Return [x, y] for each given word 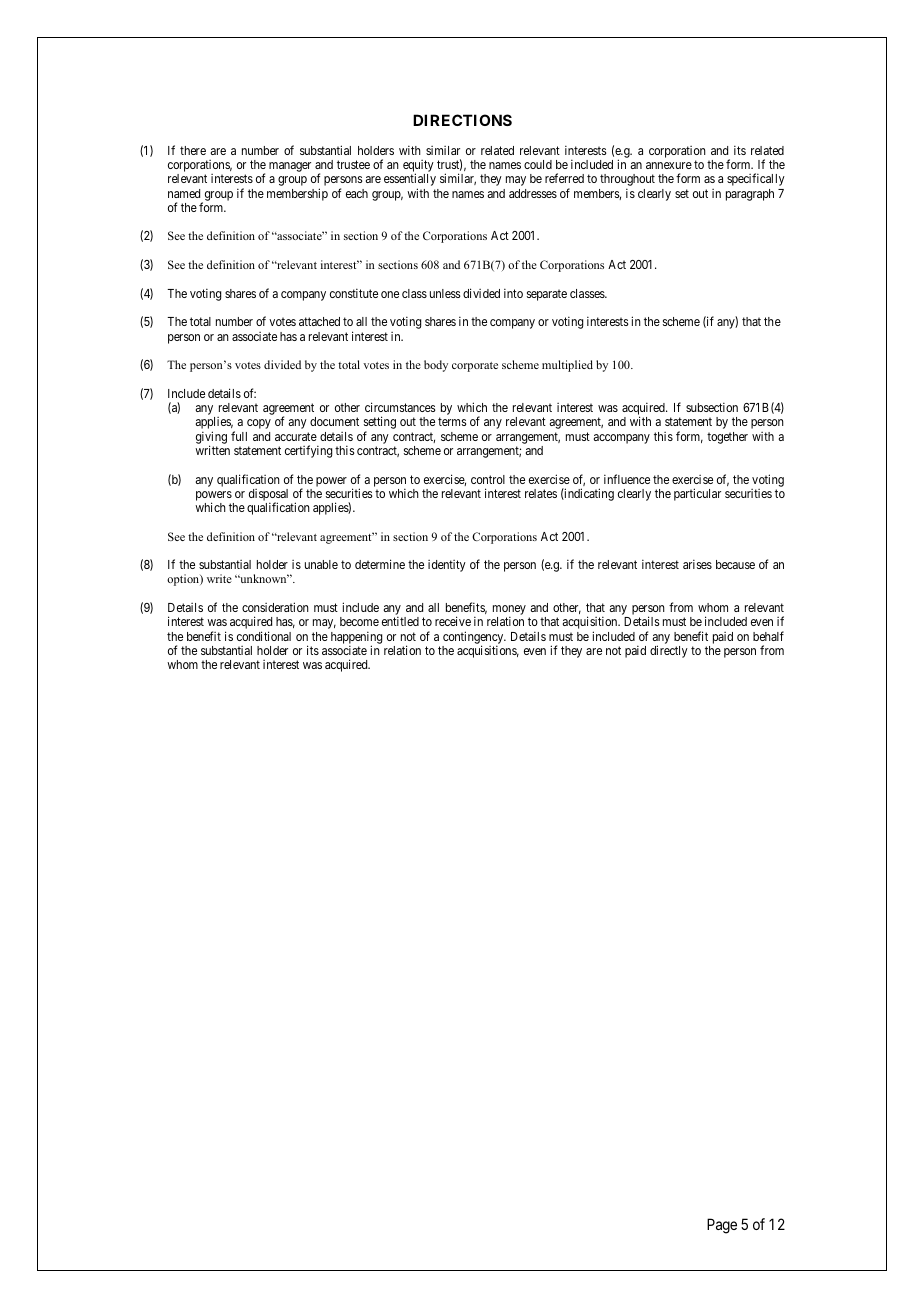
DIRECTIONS [462, 120]
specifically [756, 179]
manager [290, 167]
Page [722, 1226]
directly [669, 651]
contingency [474, 638]
